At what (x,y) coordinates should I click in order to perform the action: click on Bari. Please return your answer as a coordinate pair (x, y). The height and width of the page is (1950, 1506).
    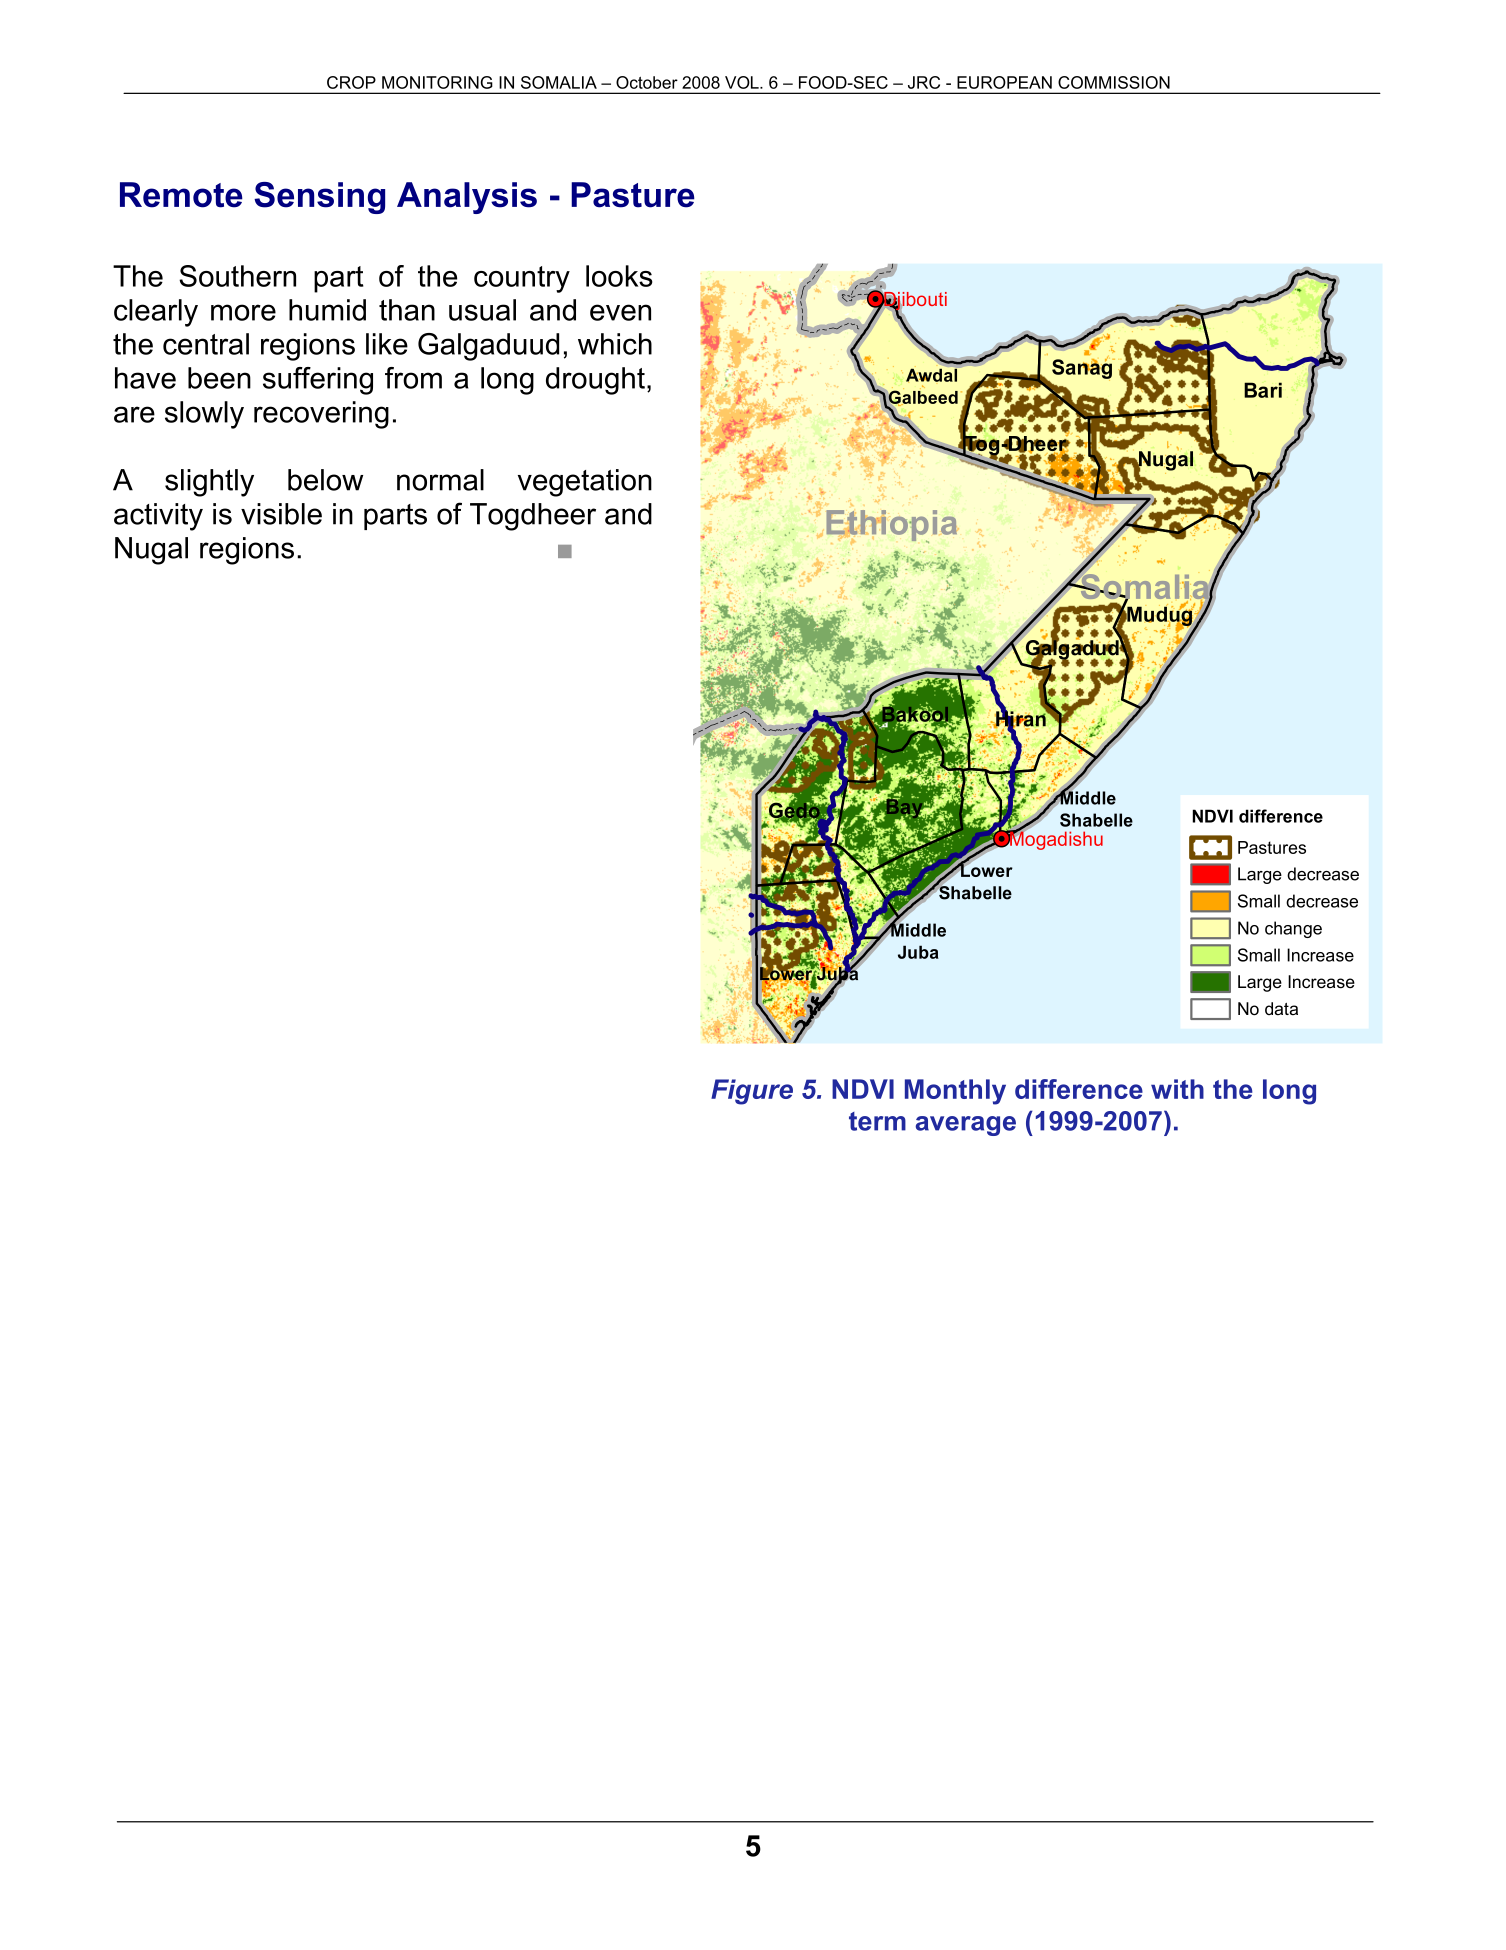
    Looking at the image, I should click on (1263, 390).
